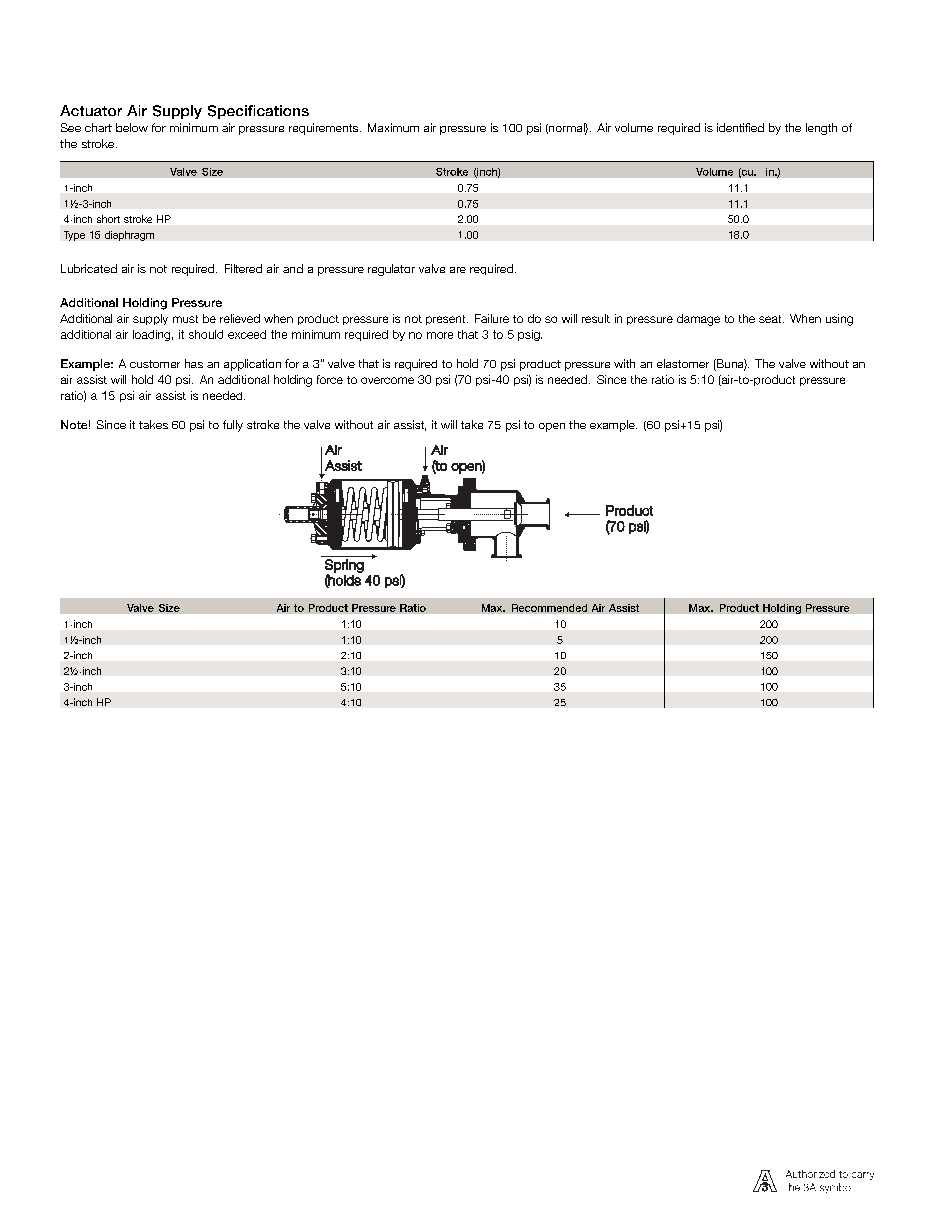  Describe the element at coordinates (132, 127) in the image. I see `below` at that location.
